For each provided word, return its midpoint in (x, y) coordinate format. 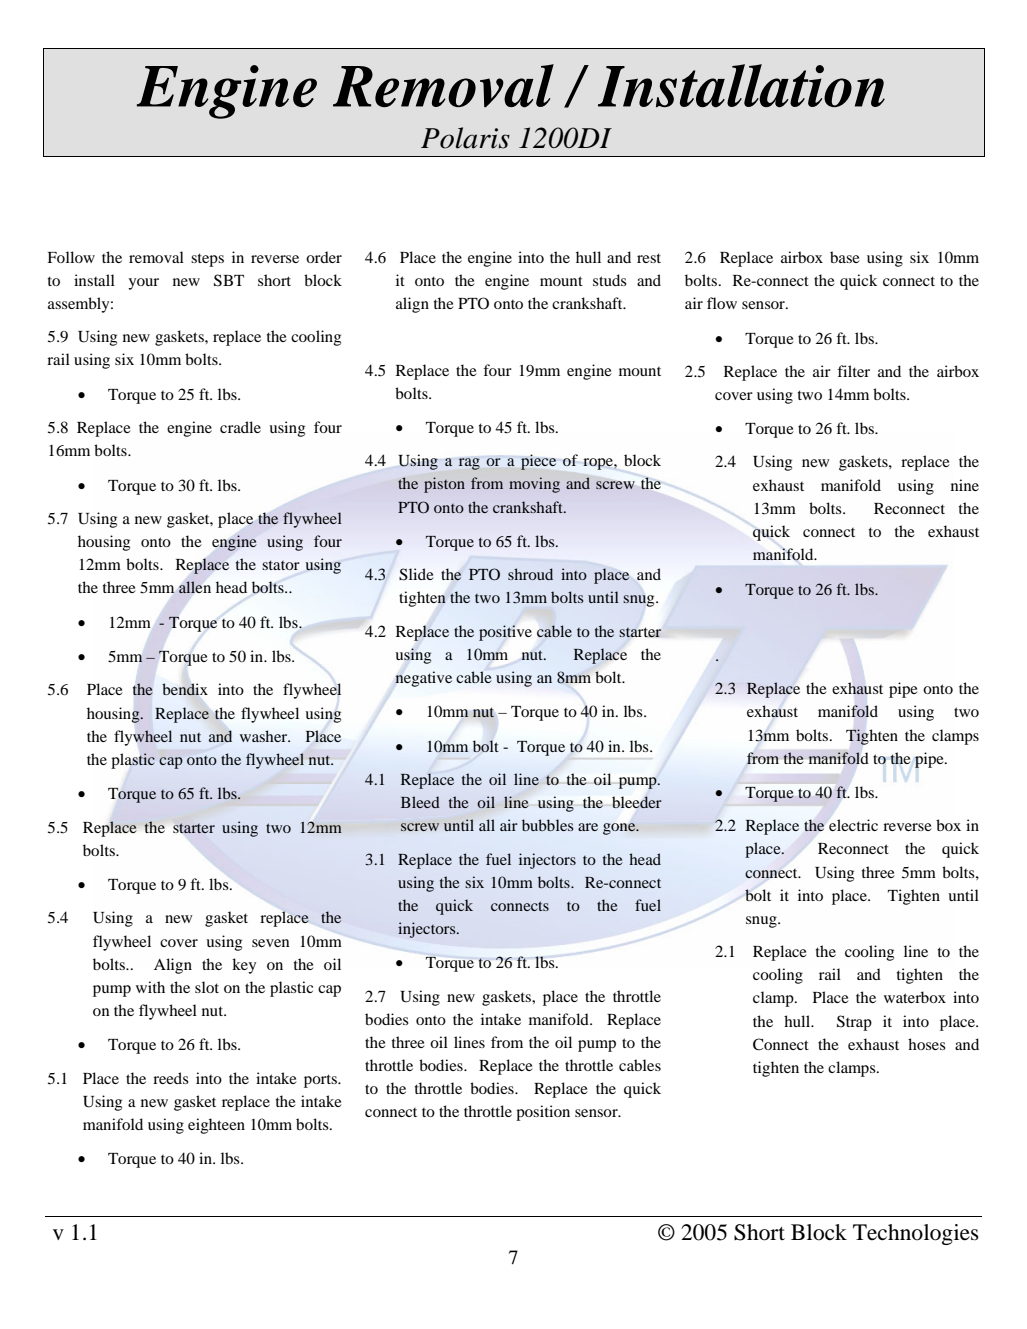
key (244, 966)
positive (505, 633)
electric (853, 825)
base (845, 257)
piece (538, 462)
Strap (854, 1023)
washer (265, 736)
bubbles (548, 825)
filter (853, 371)
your (143, 284)
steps (207, 260)
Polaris (465, 138)
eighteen (216, 1126)
